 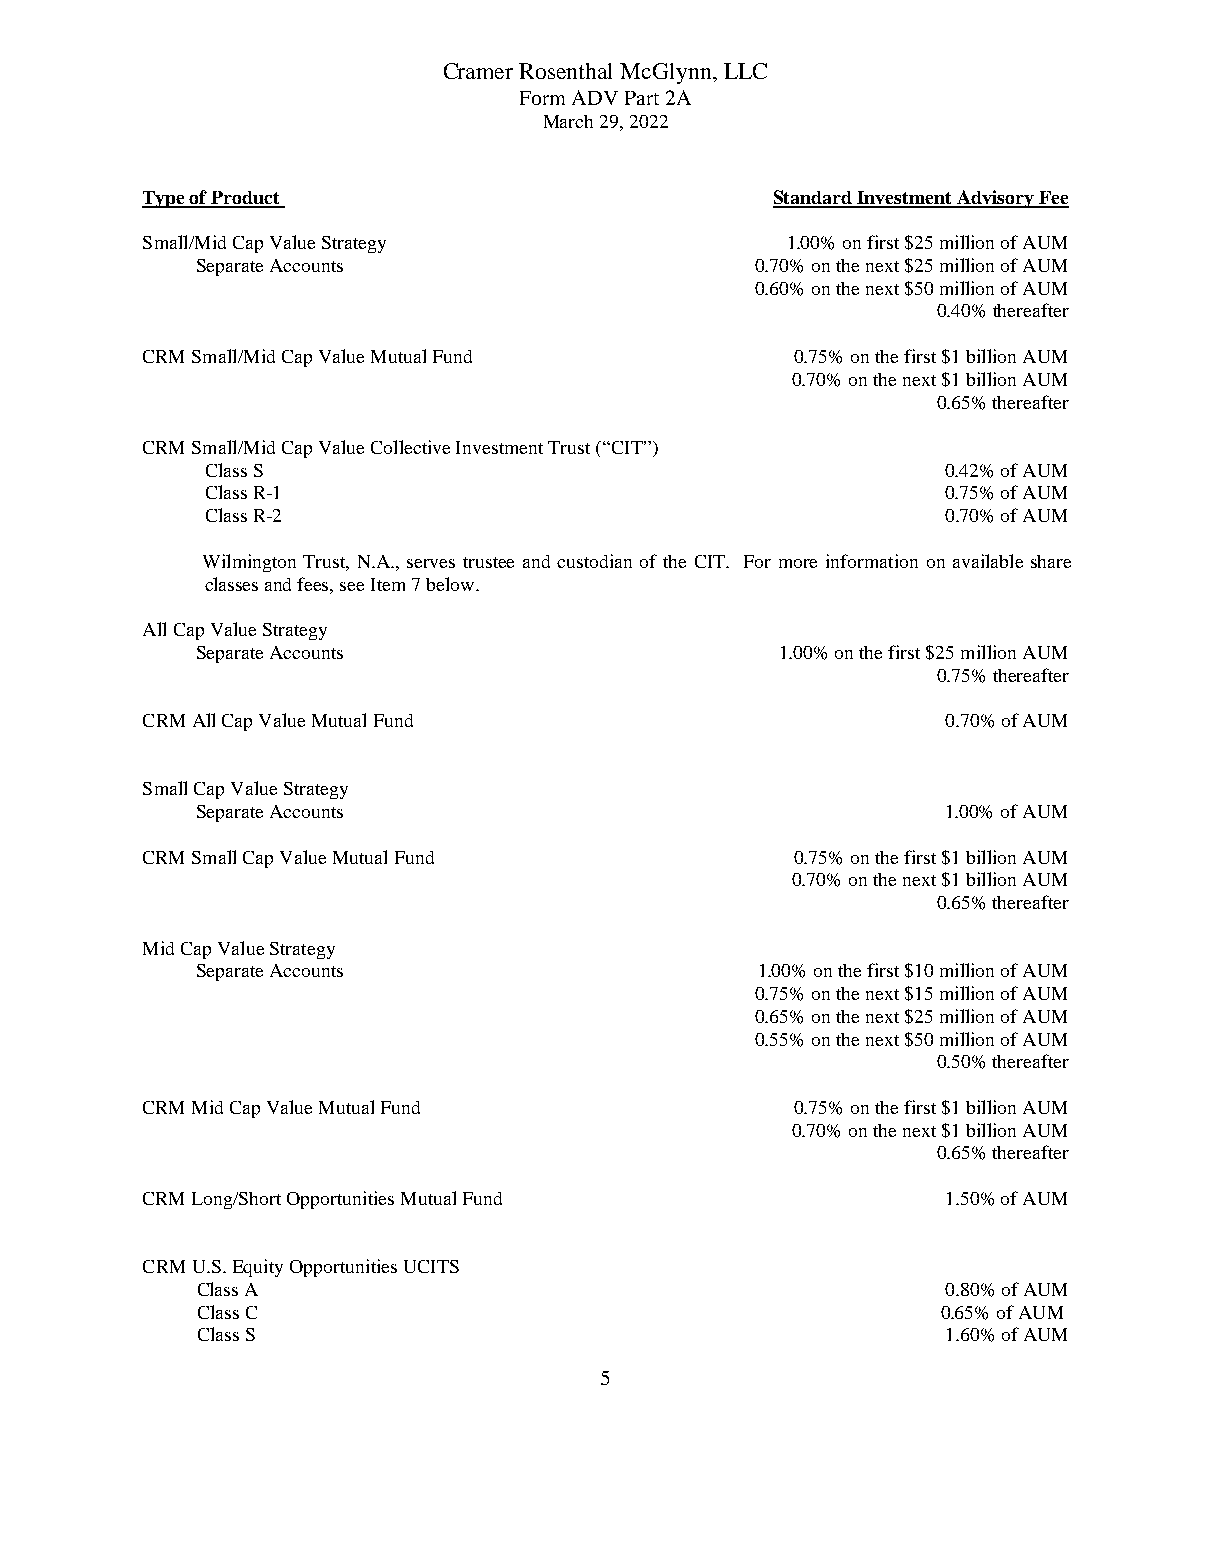 I want to click on custodian, so click(x=594, y=561).
